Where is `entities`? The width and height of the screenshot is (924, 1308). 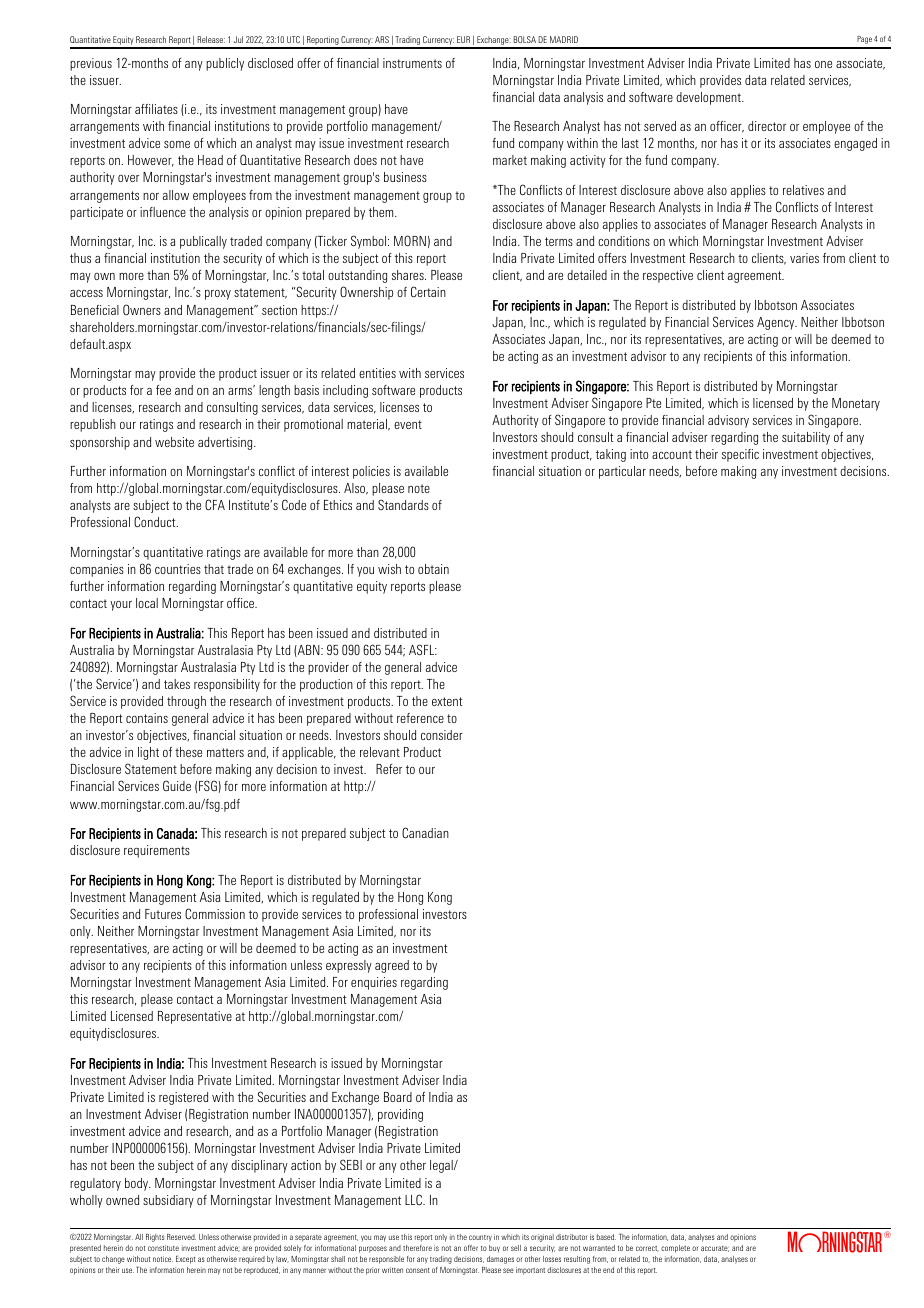 entities is located at coordinates (377, 373).
